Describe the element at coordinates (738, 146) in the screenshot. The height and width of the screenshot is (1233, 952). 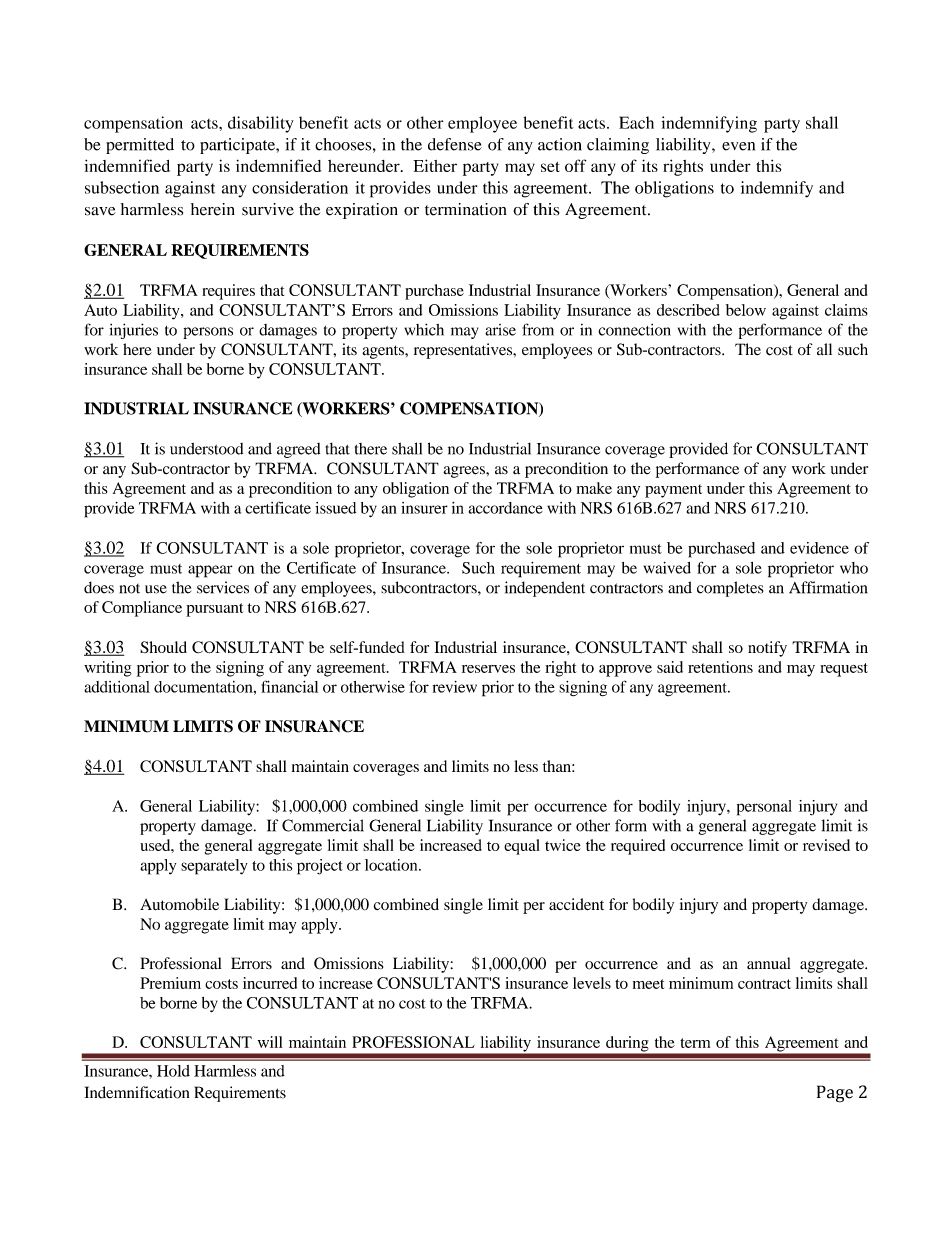
I see `even` at that location.
